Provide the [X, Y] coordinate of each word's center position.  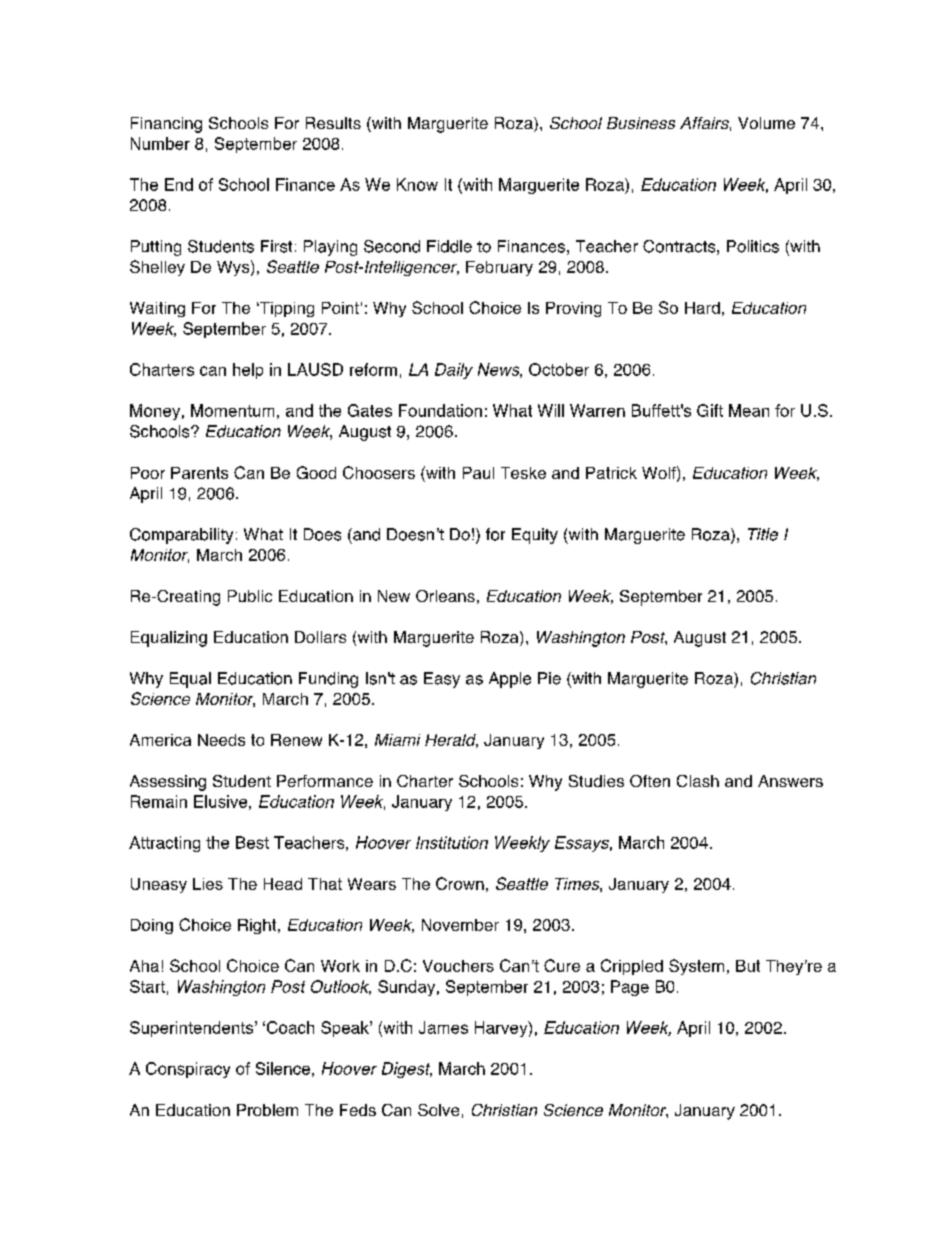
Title [763, 534]
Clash [698, 781]
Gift [710, 410]
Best [252, 842]
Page [630, 988]
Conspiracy [188, 1070]
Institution [452, 842]
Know [417, 184]
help [248, 371]
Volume [766, 123]
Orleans [445, 596]
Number [160, 143]
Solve [438, 1110]
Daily [454, 371]
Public [250, 596]
